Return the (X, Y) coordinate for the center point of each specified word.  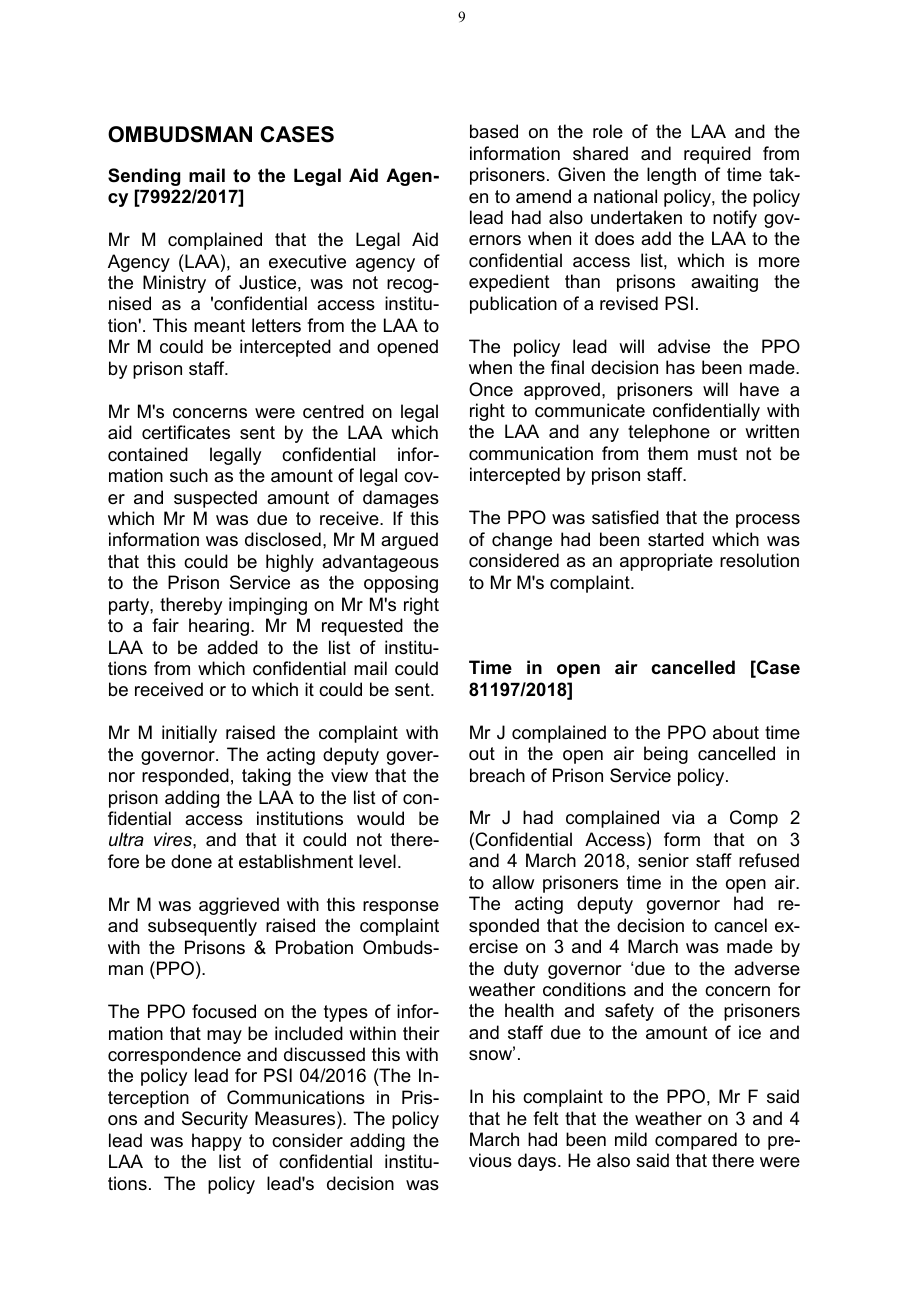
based (494, 131)
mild (631, 1139)
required (717, 155)
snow (492, 1054)
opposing (401, 584)
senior (663, 860)
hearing (220, 627)
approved (562, 391)
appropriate (666, 562)
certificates (186, 432)
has (680, 367)
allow (513, 882)
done (191, 861)
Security (215, 1120)
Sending (144, 177)
